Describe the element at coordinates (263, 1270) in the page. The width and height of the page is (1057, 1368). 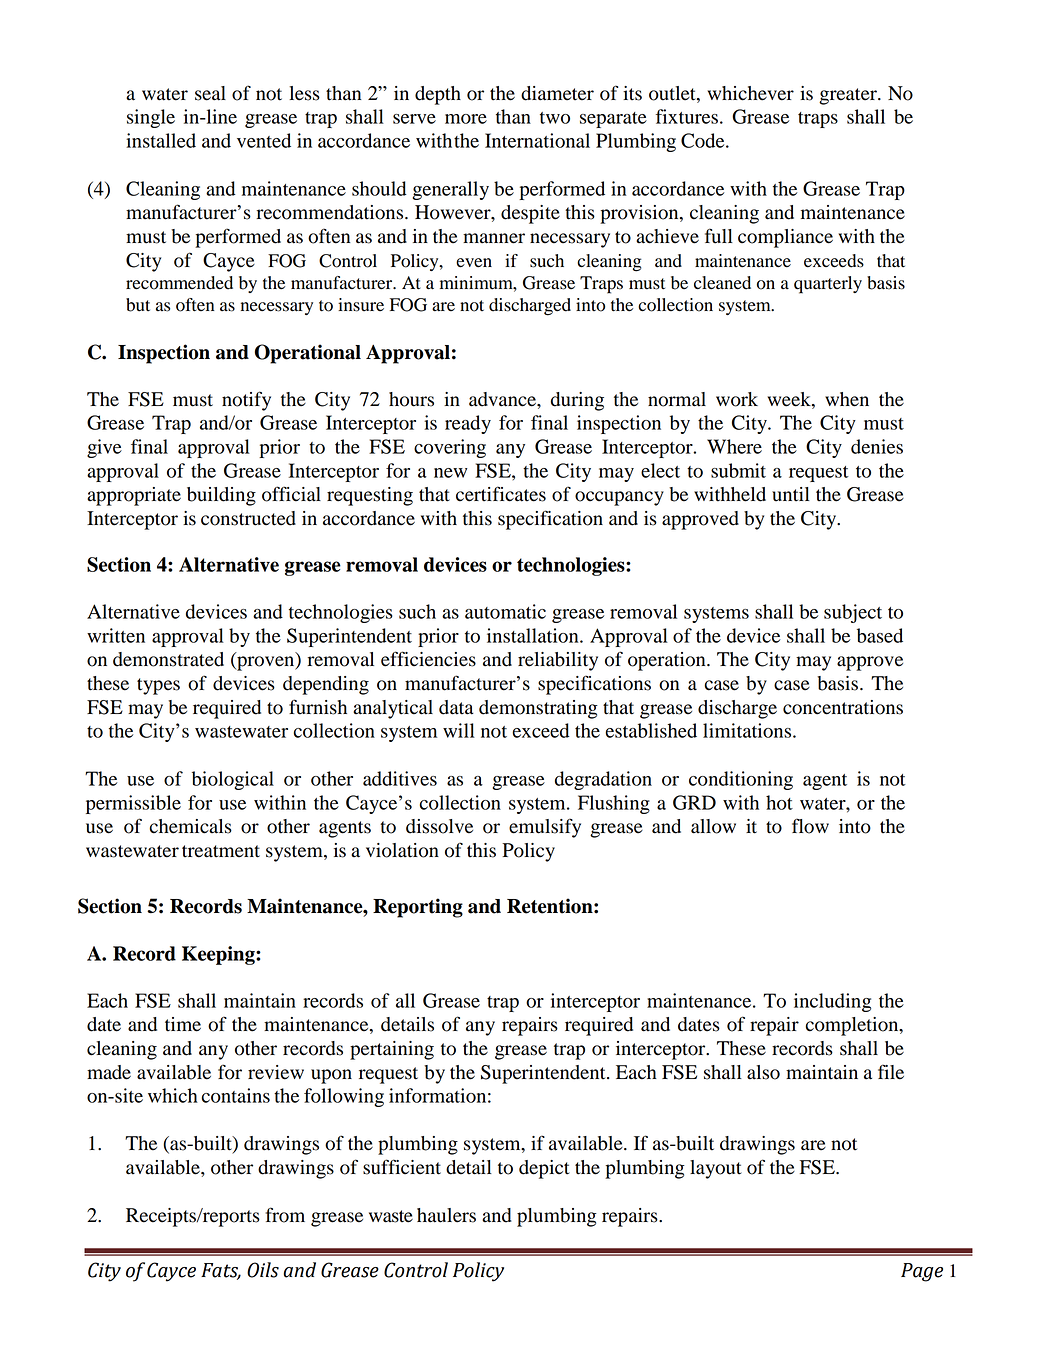
I see `Oils` at that location.
